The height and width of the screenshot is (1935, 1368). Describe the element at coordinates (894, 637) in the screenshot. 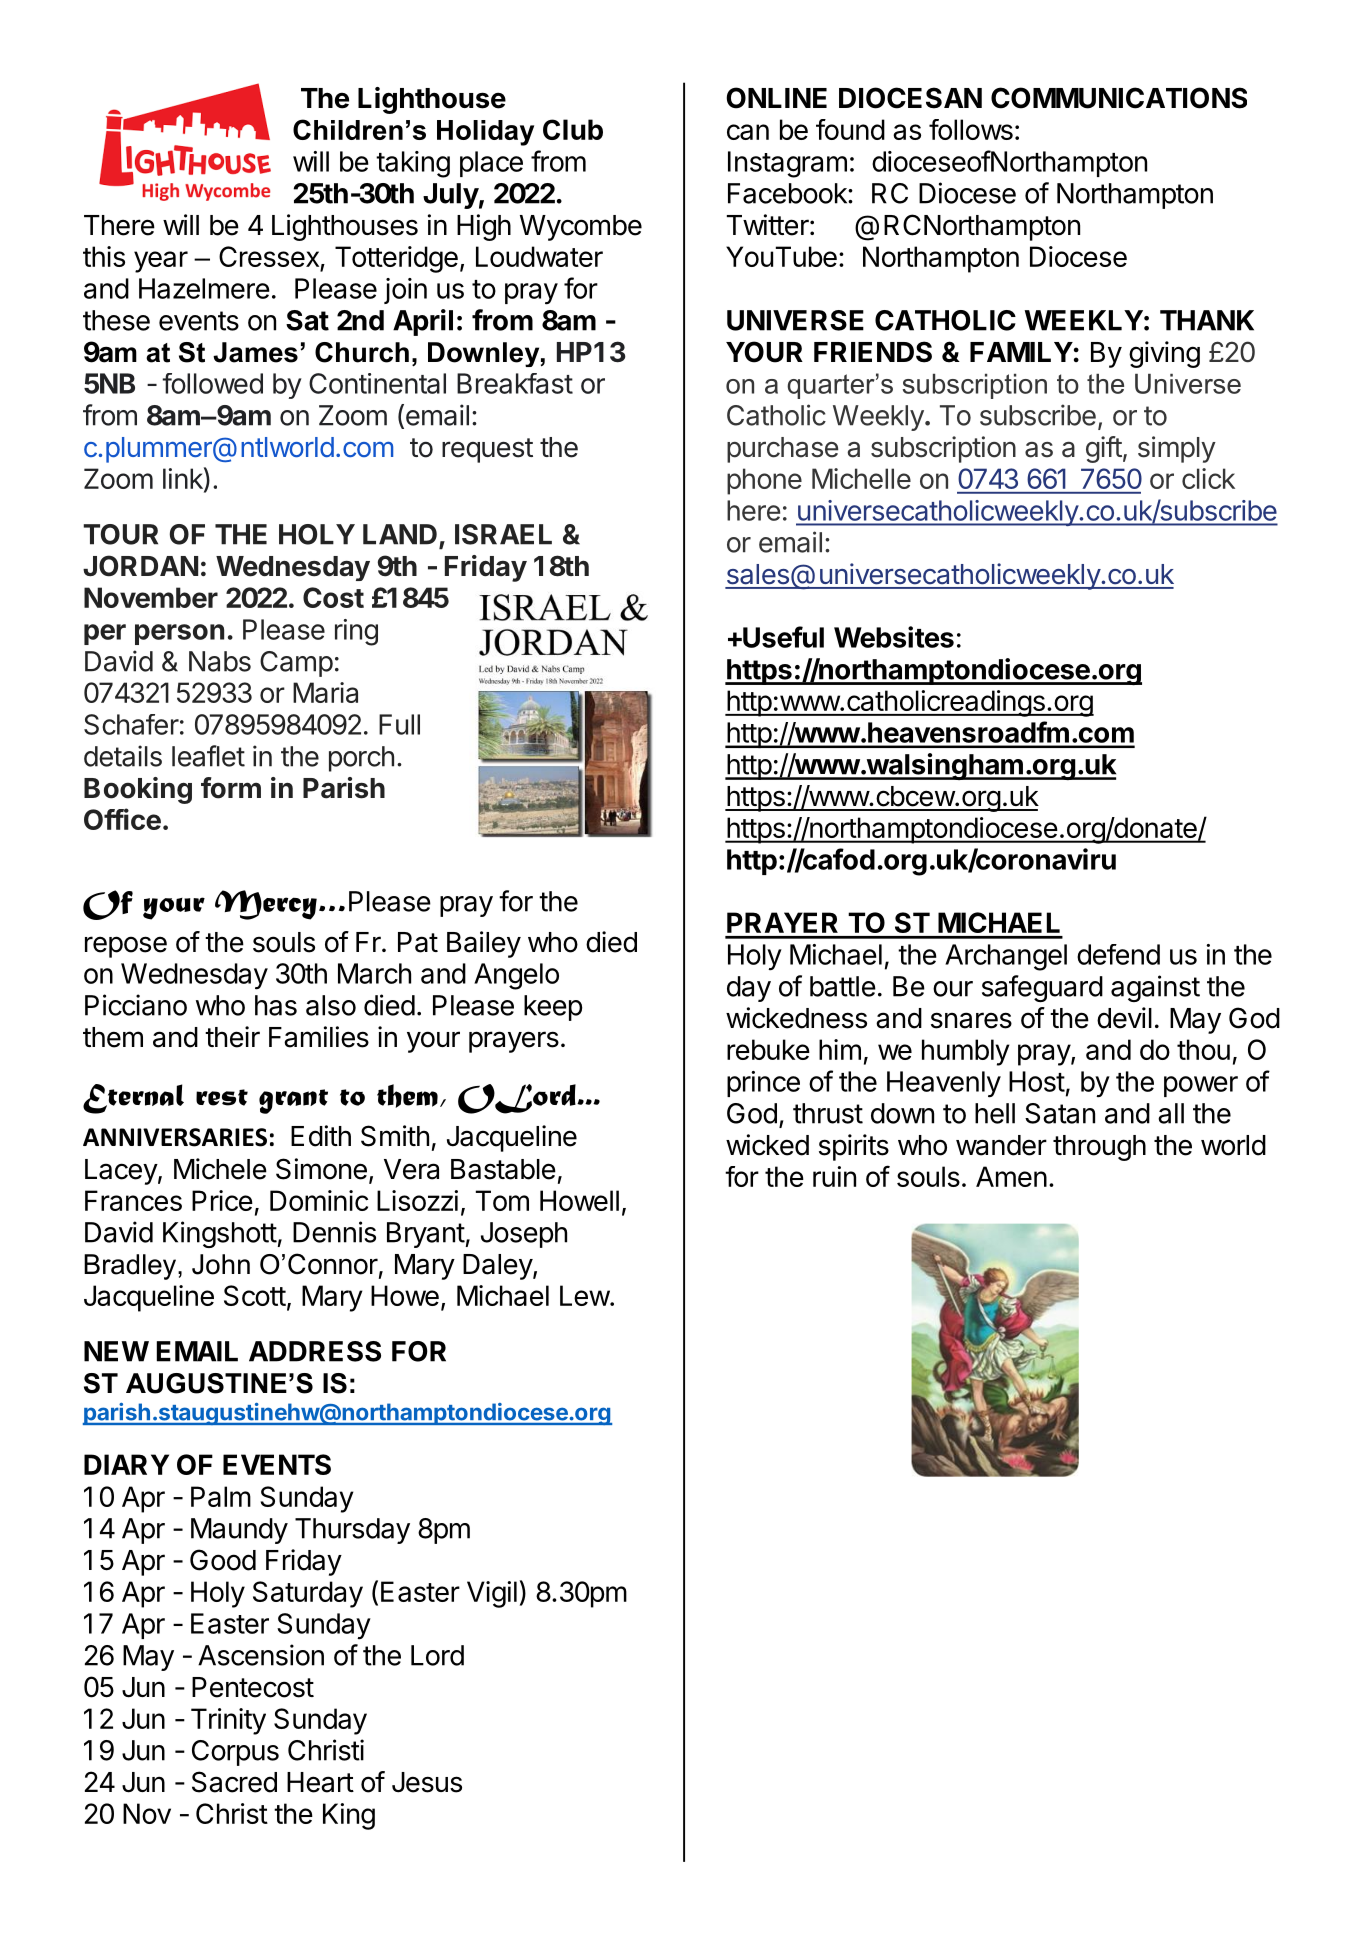

I see `Websites` at that location.
